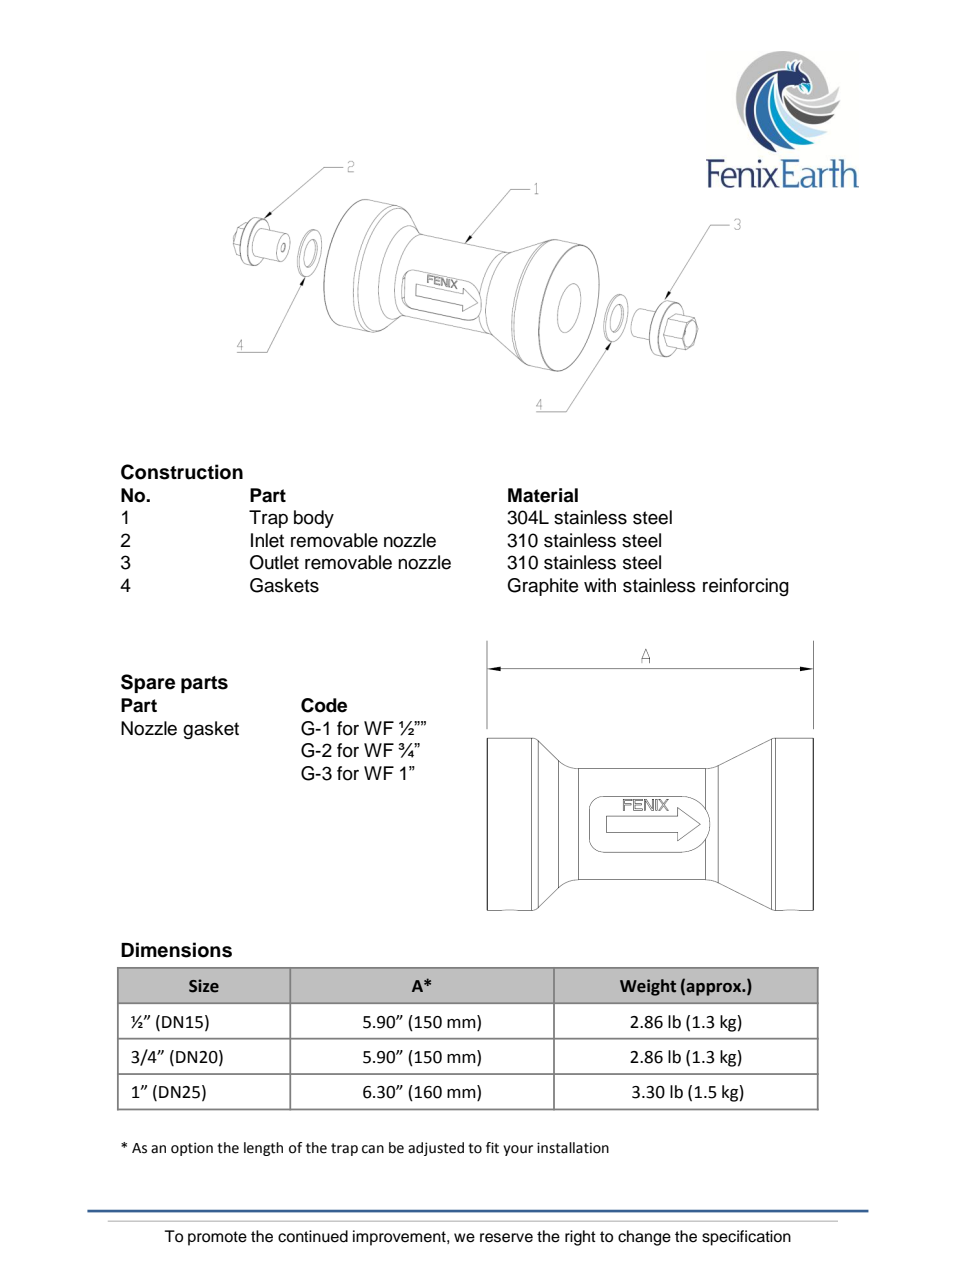 This screenshot has height=1287, width=966. What do you see at coordinates (182, 472) in the screenshot?
I see `Construction` at bounding box center [182, 472].
